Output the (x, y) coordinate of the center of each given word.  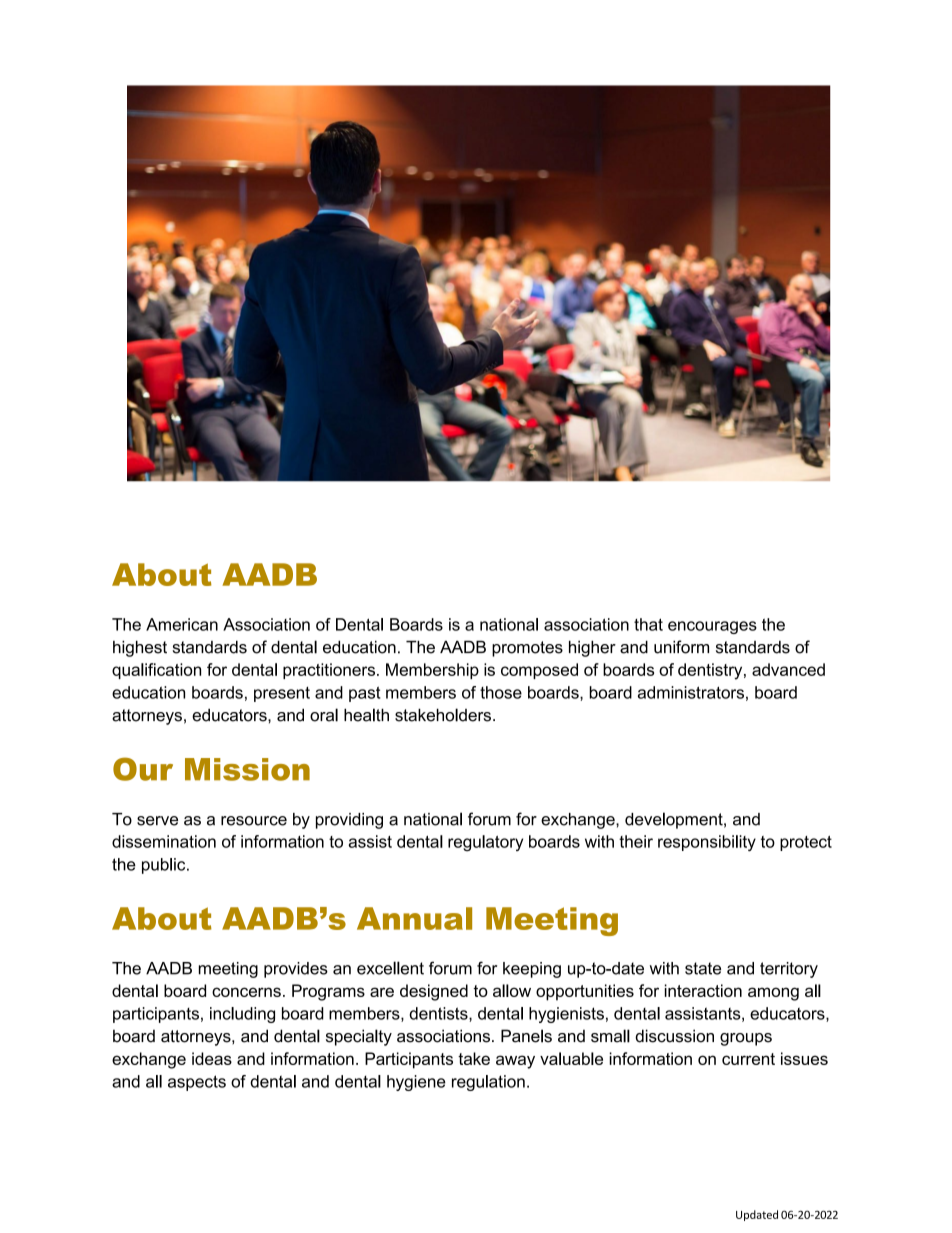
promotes (527, 649)
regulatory (485, 843)
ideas (212, 1058)
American (182, 624)
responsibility (707, 843)
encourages (712, 627)
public (165, 866)
